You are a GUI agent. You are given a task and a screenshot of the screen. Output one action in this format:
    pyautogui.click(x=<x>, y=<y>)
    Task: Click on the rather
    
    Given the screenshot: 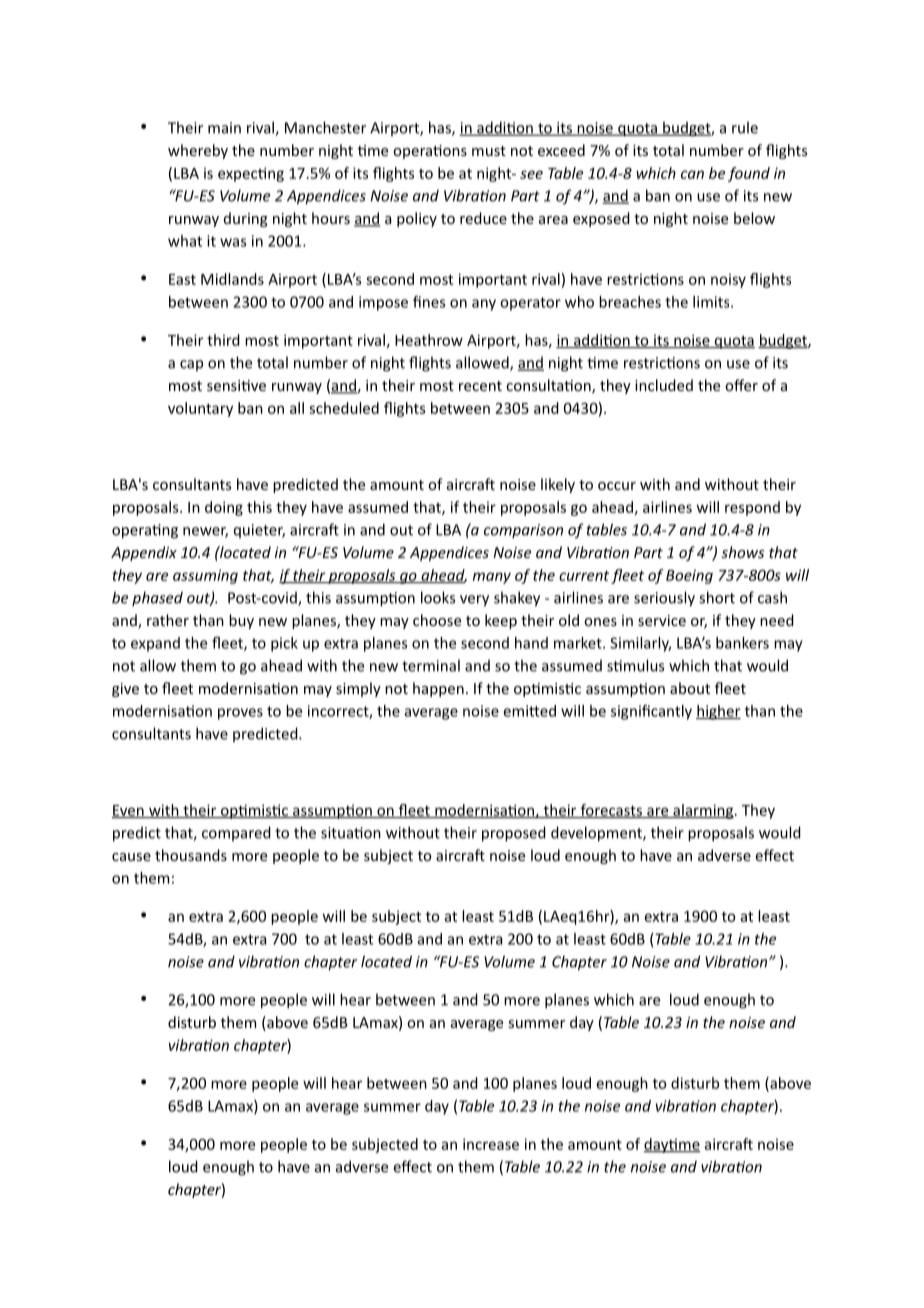 What is the action you would take?
    pyautogui.click(x=168, y=620)
